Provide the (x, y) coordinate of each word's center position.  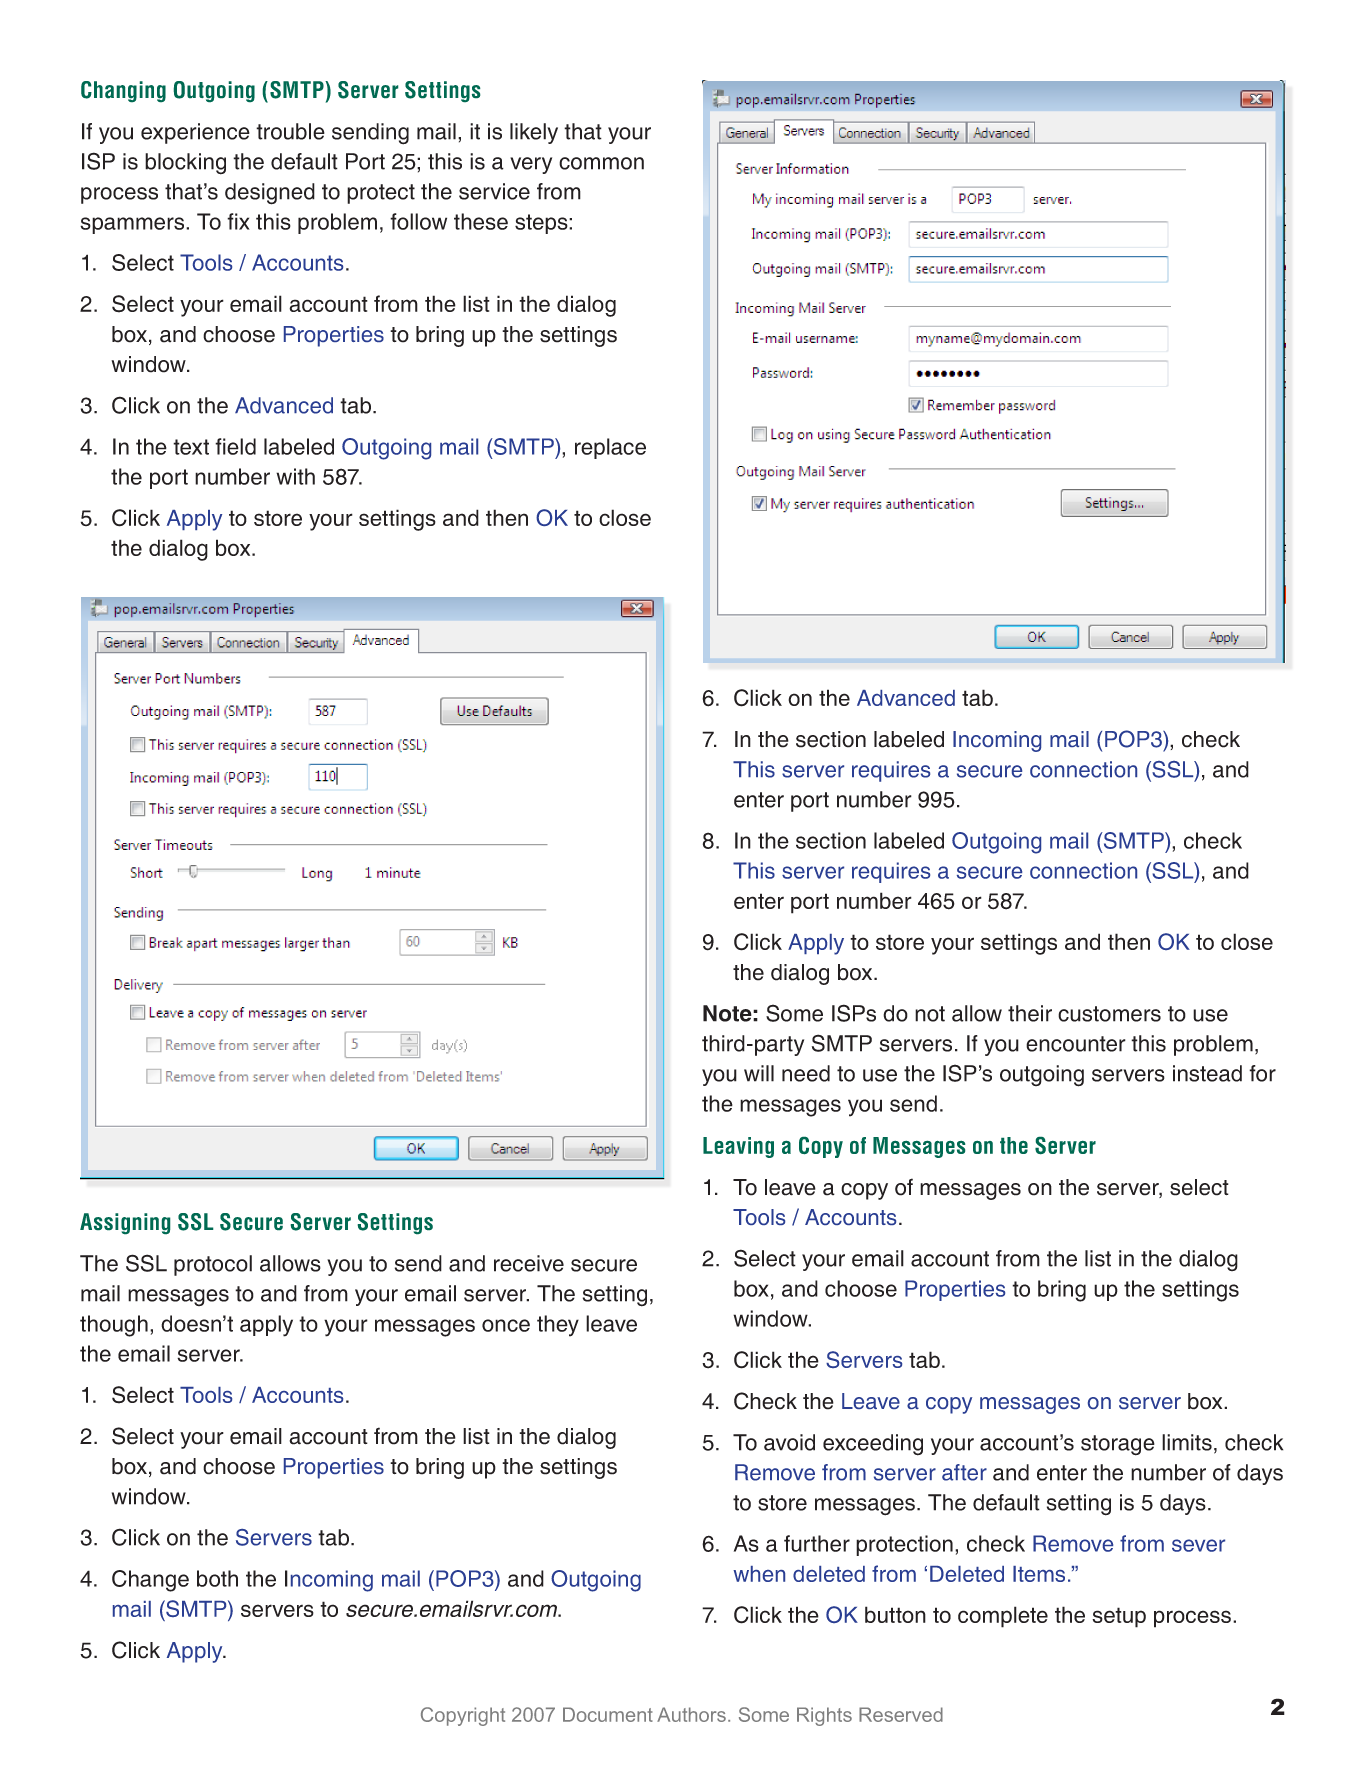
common (601, 163)
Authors (691, 1714)
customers (1109, 1014)
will (759, 1073)
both (217, 1578)
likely (534, 133)
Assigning (125, 1223)
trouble (290, 131)
